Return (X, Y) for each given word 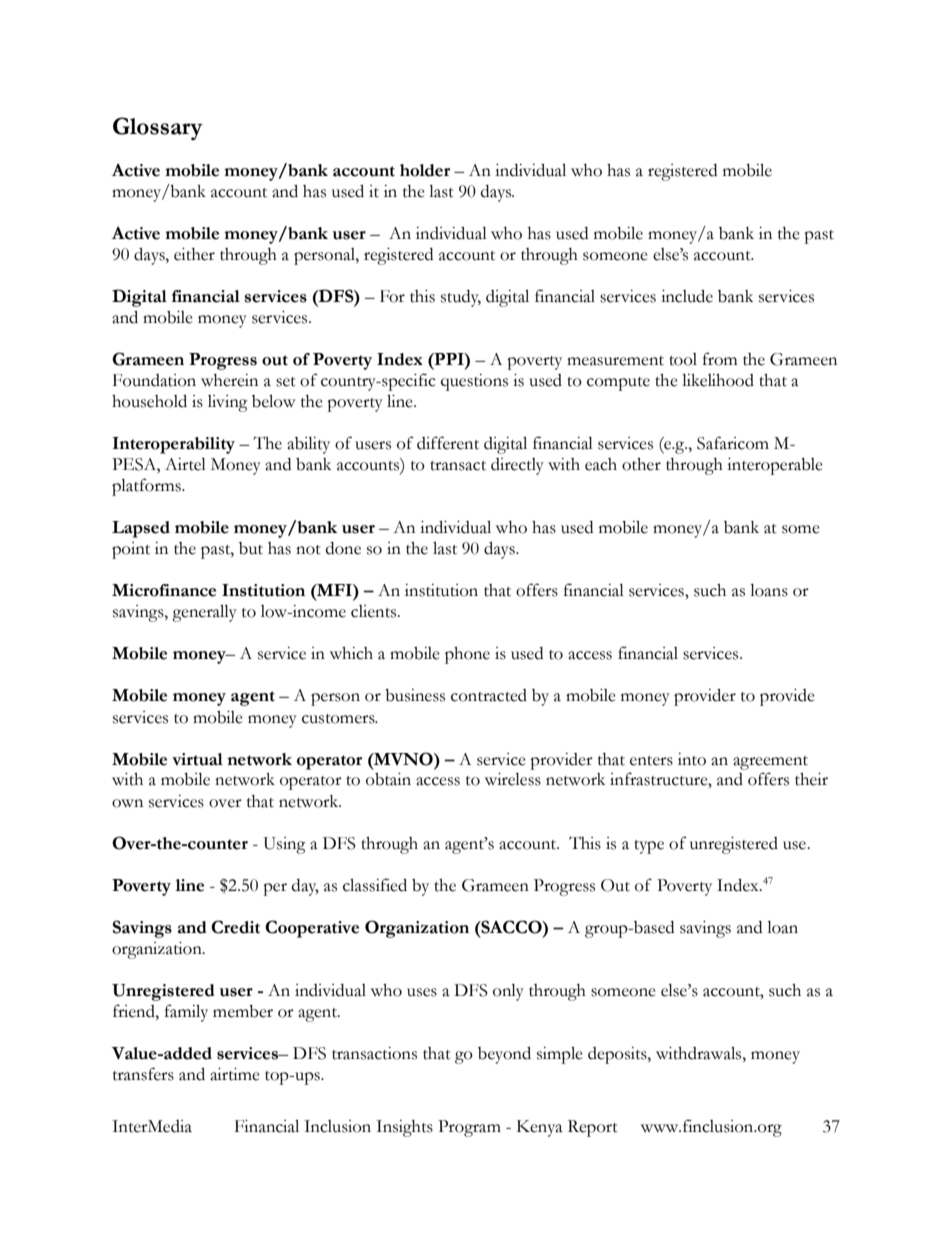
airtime (235, 1074)
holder (425, 170)
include (687, 296)
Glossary (158, 128)
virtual (197, 759)
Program (469, 1128)
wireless (513, 779)
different (448, 443)
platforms (147, 487)
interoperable (775, 466)
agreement (770, 763)
